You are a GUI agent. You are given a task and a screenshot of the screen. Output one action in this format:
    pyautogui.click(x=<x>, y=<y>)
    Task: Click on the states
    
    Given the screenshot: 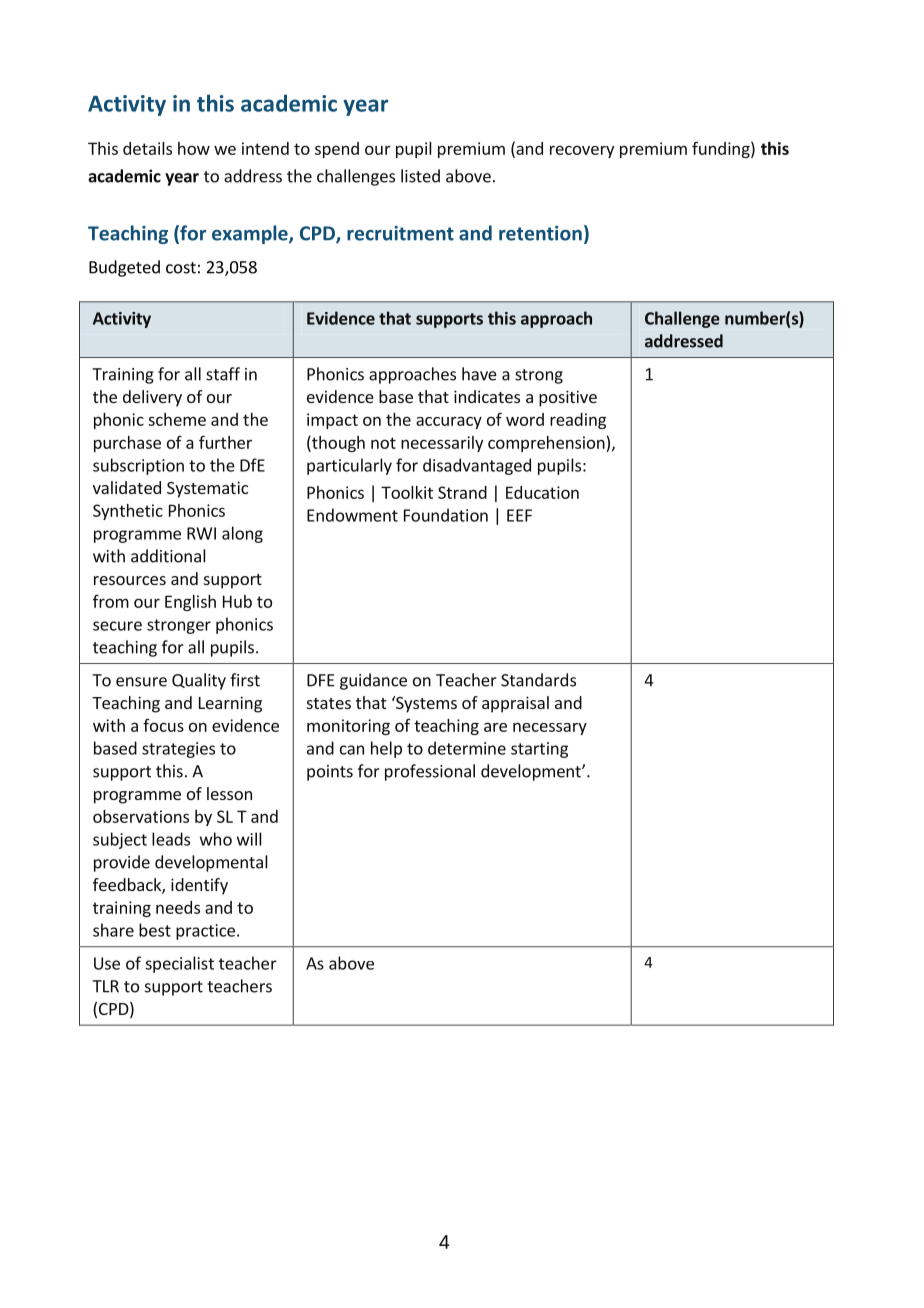 What is the action you would take?
    pyautogui.click(x=329, y=703)
